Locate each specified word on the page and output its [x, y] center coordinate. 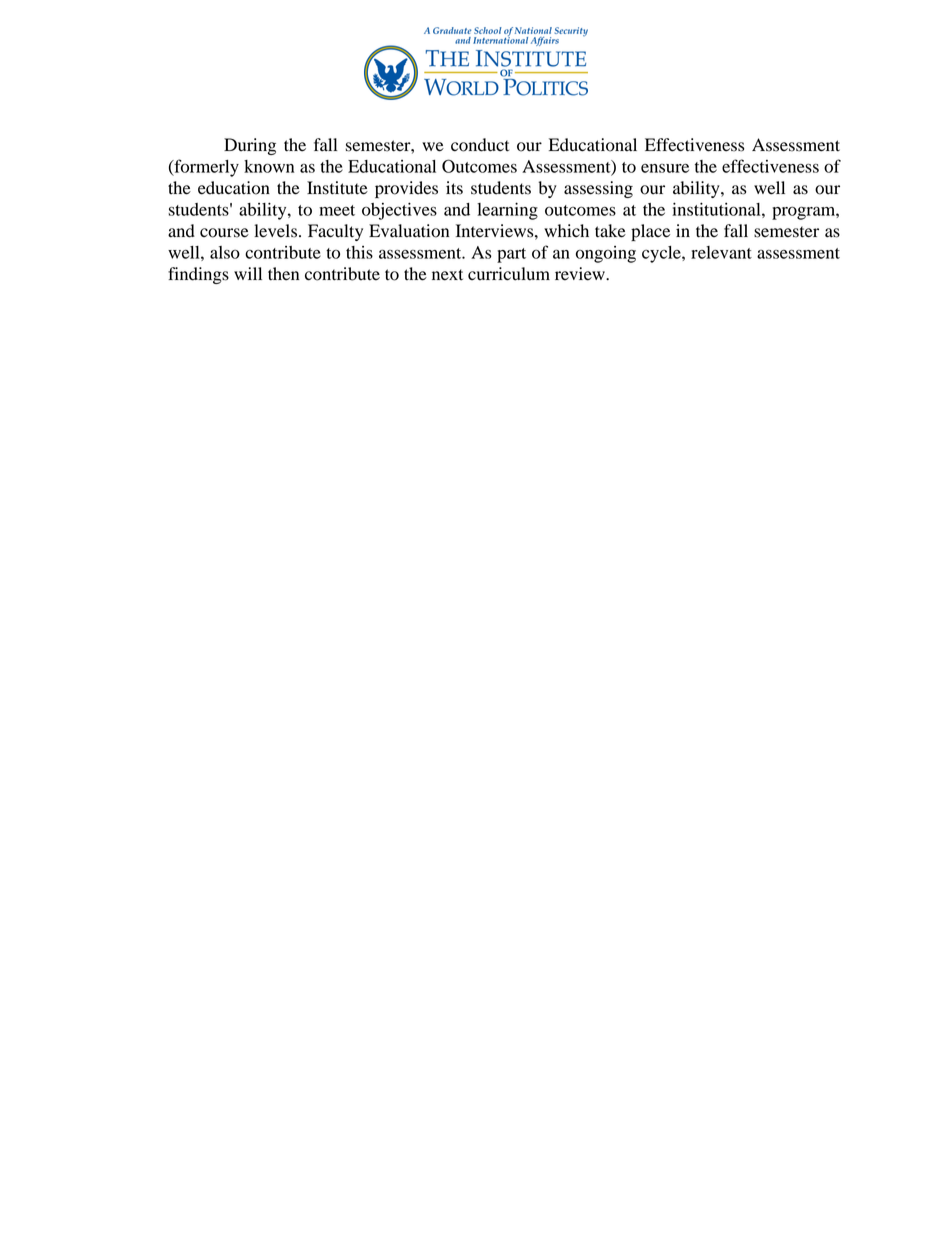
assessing [598, 189]
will [248, 273]
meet [337, 210]
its [454, 188]
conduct [480, 145]
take [610, 231]
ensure [665, 168]
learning [507, 211]
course [224, 233]
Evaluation [409, 231]
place [650, 232]
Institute [337, 188]
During [250, 146]
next [447, 275]
